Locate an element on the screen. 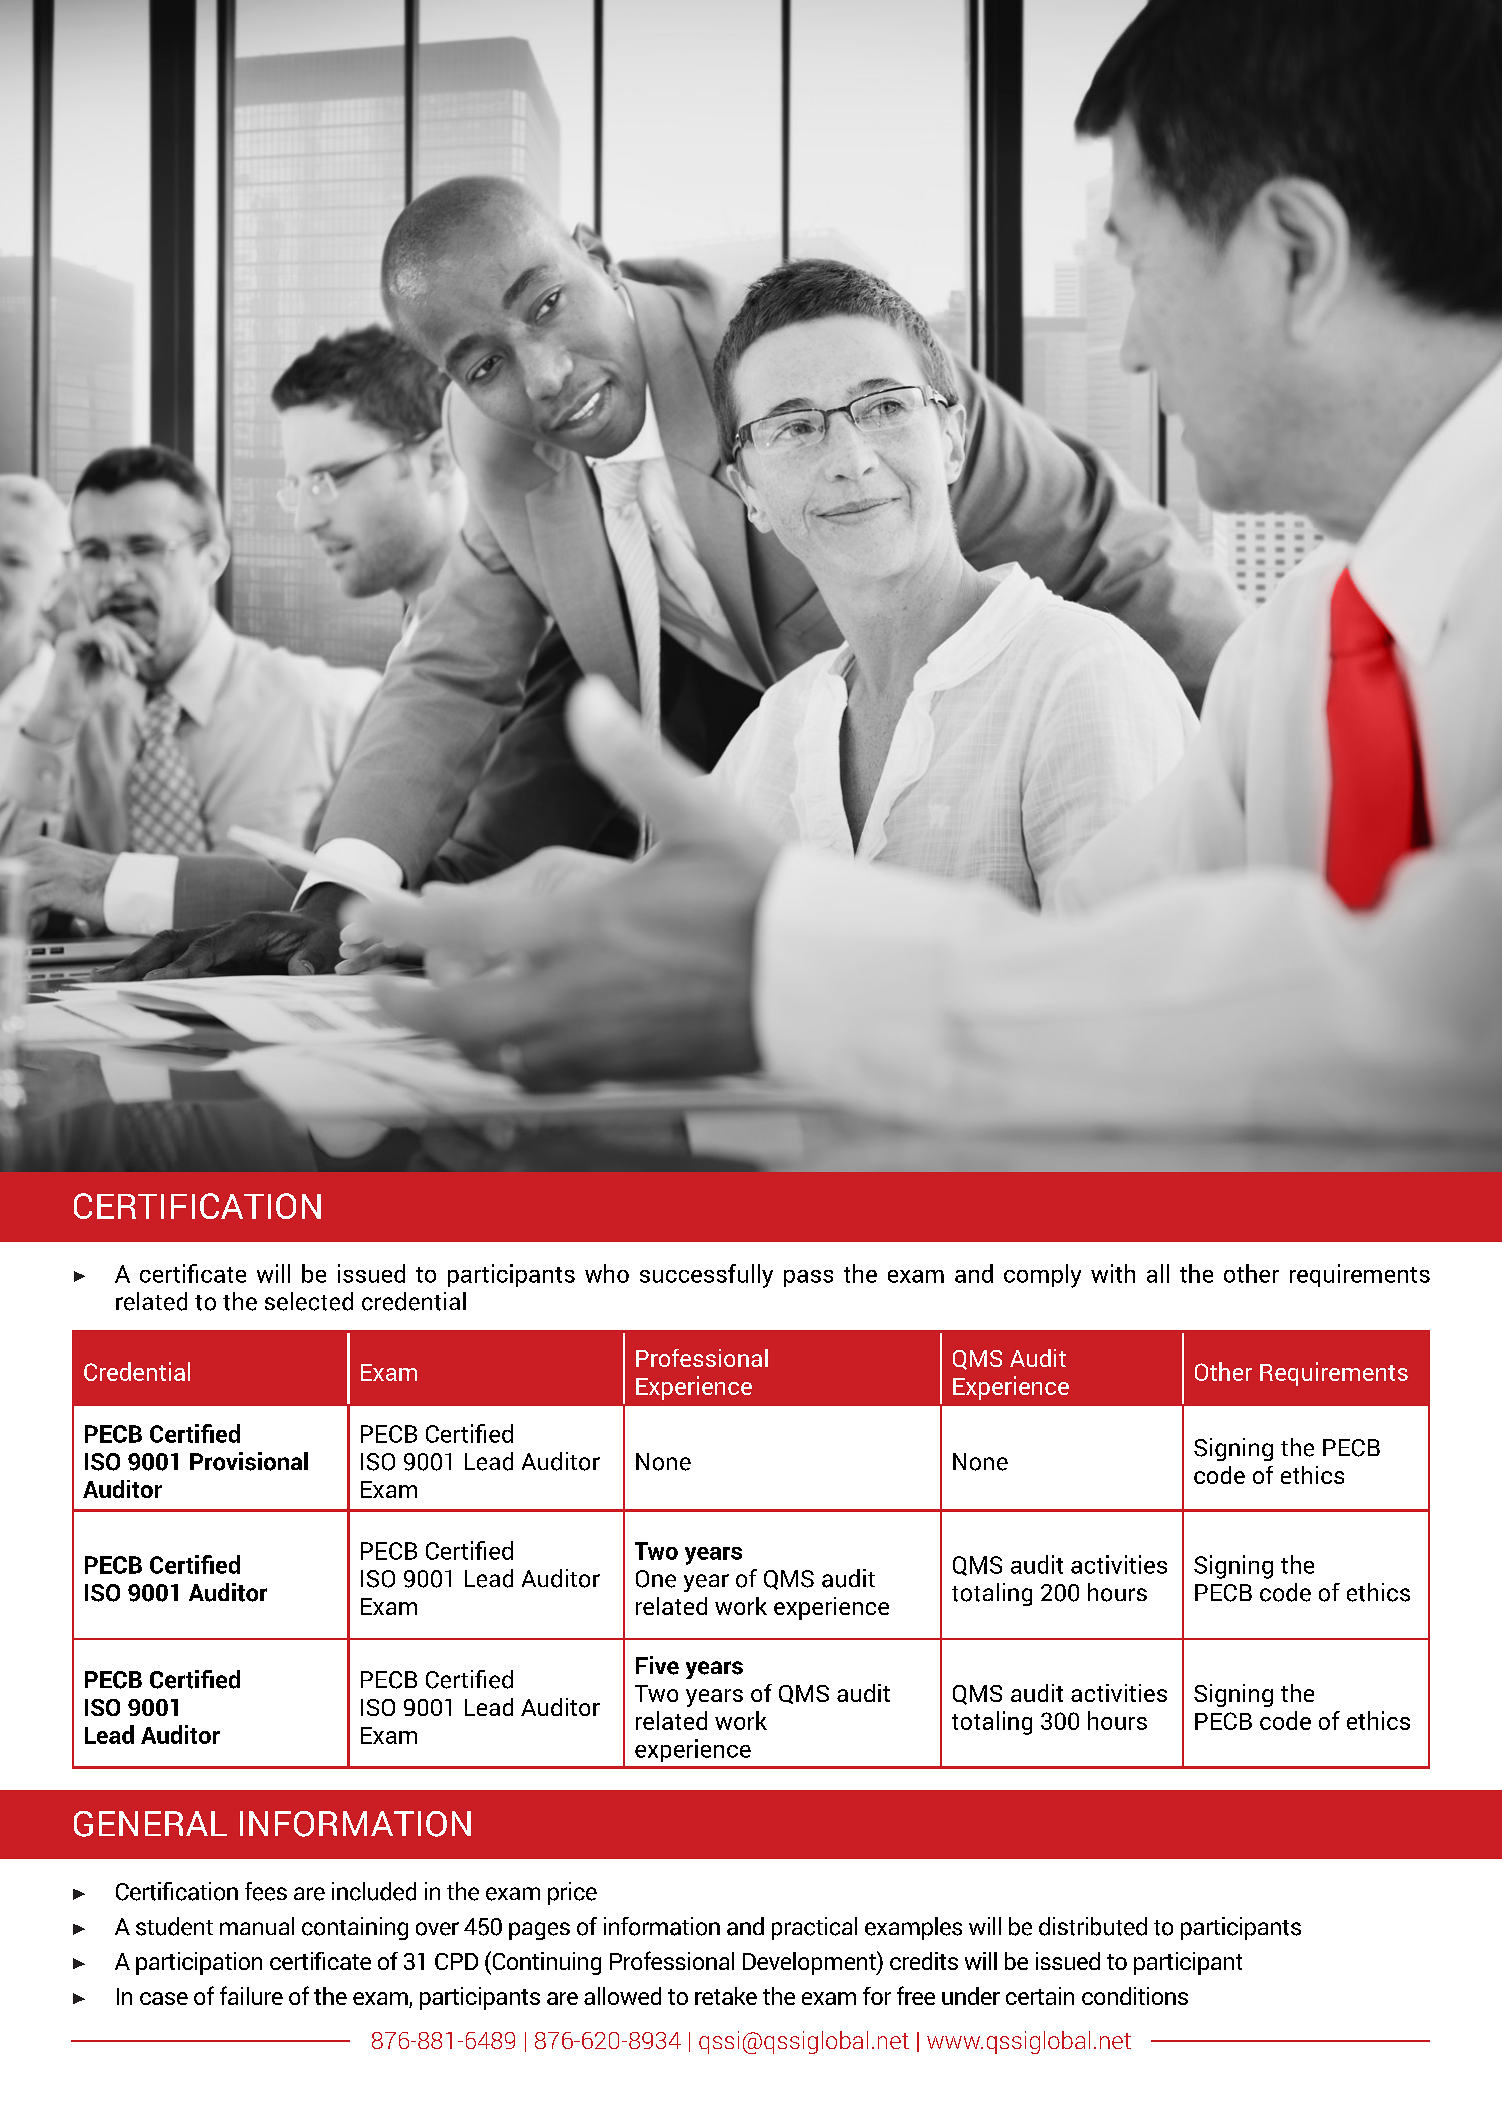 This screenshot has height=2124, width=1502. distributed is located at coordinates (1093, 1926).
